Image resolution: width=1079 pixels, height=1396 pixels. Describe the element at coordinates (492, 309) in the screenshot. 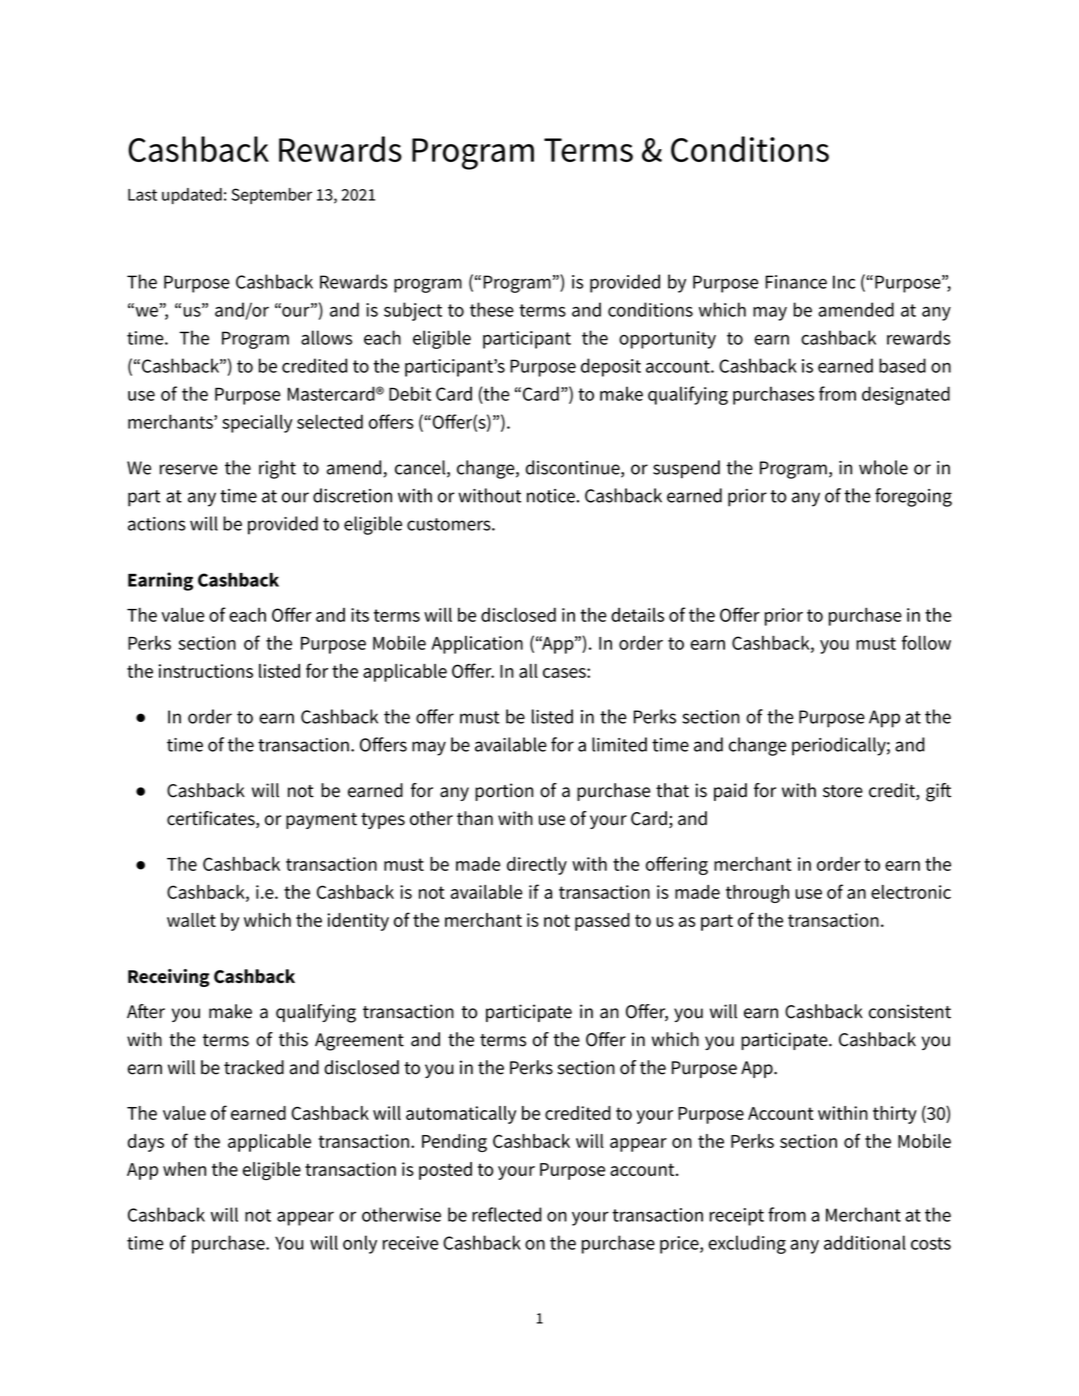

I see `these` at that location.
